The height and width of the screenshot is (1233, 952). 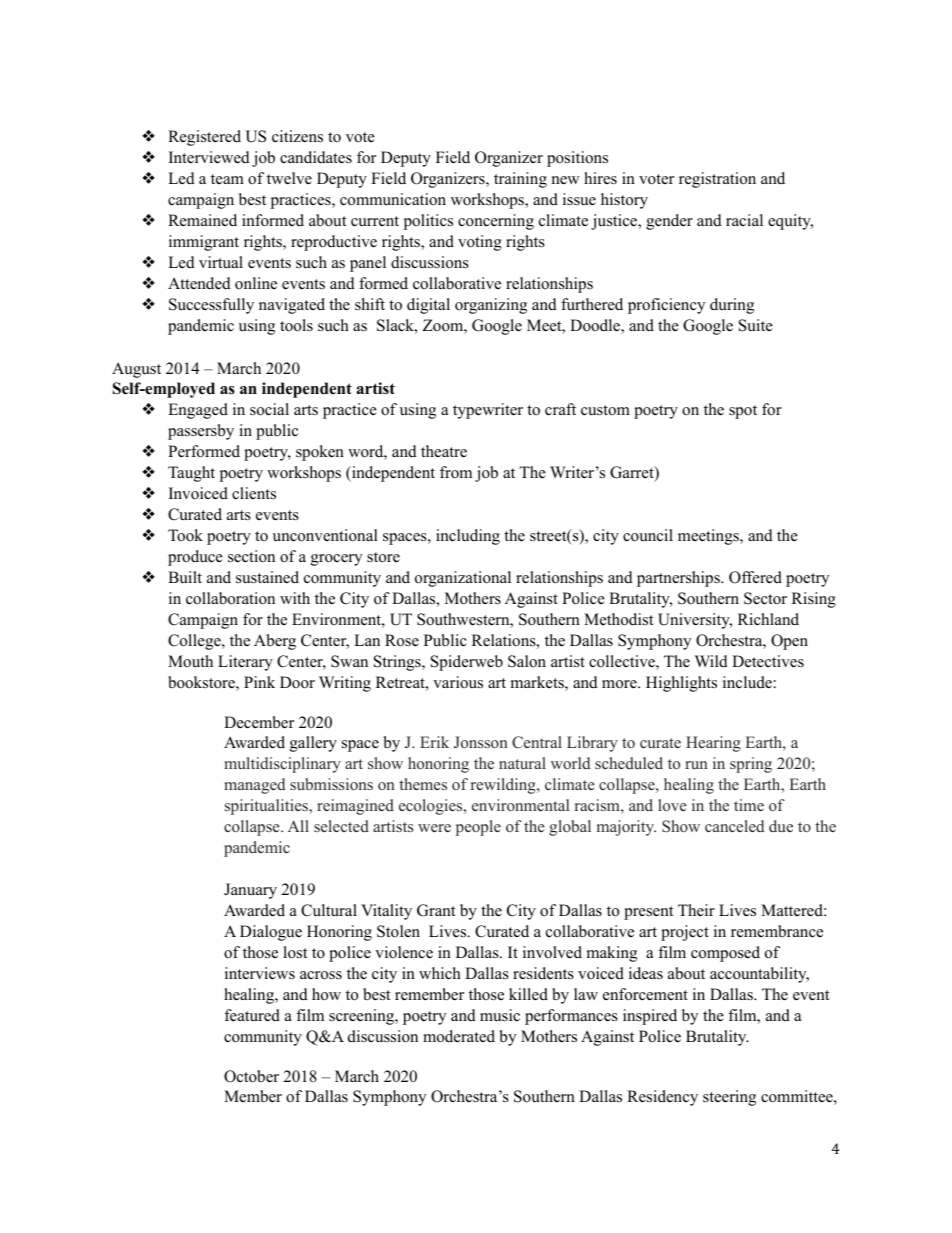 What do you see at coordinates (458, 682) in the screenshot?
I see `various` at bounding box center [458, 682].
